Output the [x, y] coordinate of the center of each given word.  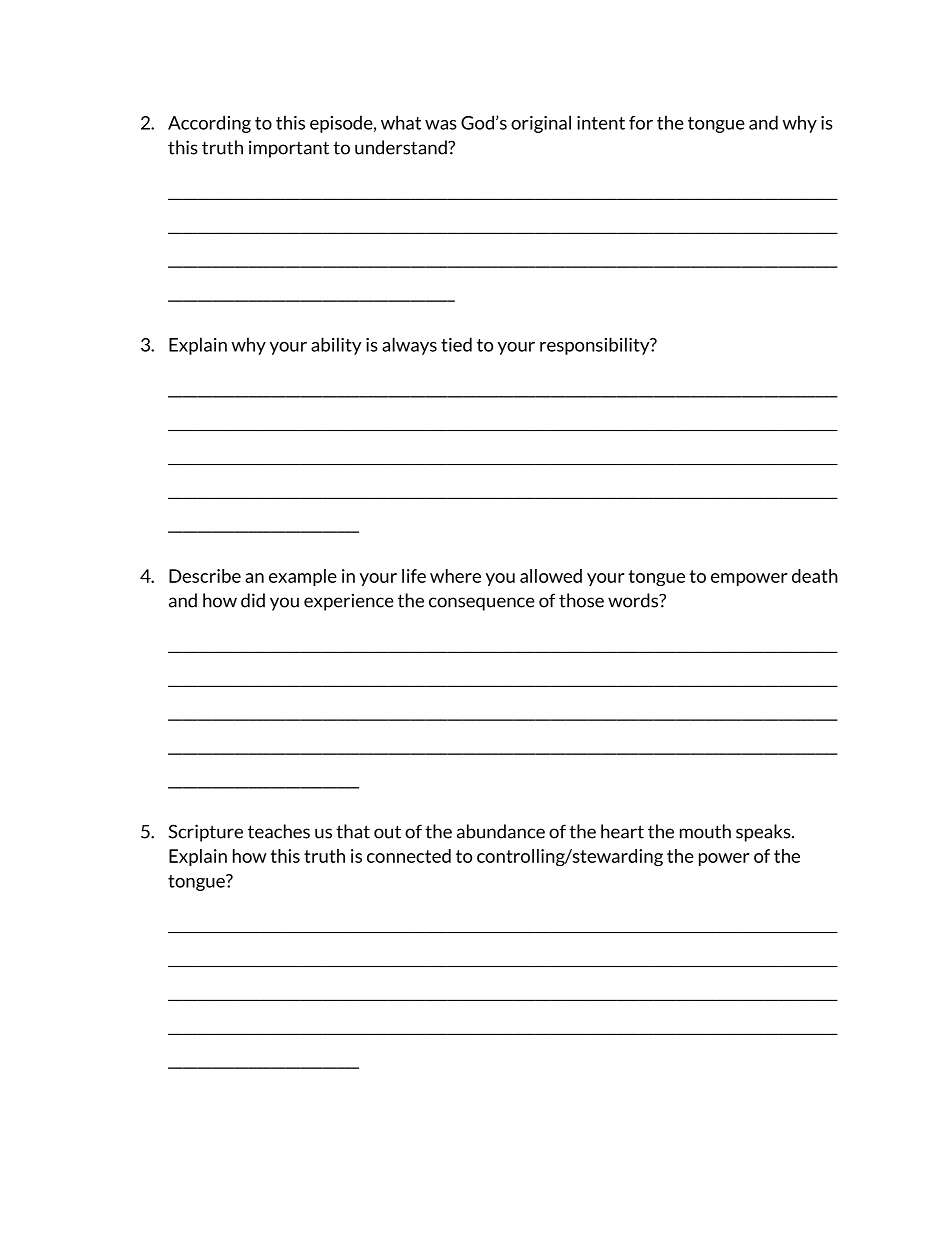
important [289, 149]
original [541, 124]
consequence [482, 604]
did [253, 600]
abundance [501, 831]
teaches [279, 831]
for [641, 123]
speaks [764, 833]
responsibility [596, 346]
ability [336, 346]
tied [456, 344]
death [815, 576]
